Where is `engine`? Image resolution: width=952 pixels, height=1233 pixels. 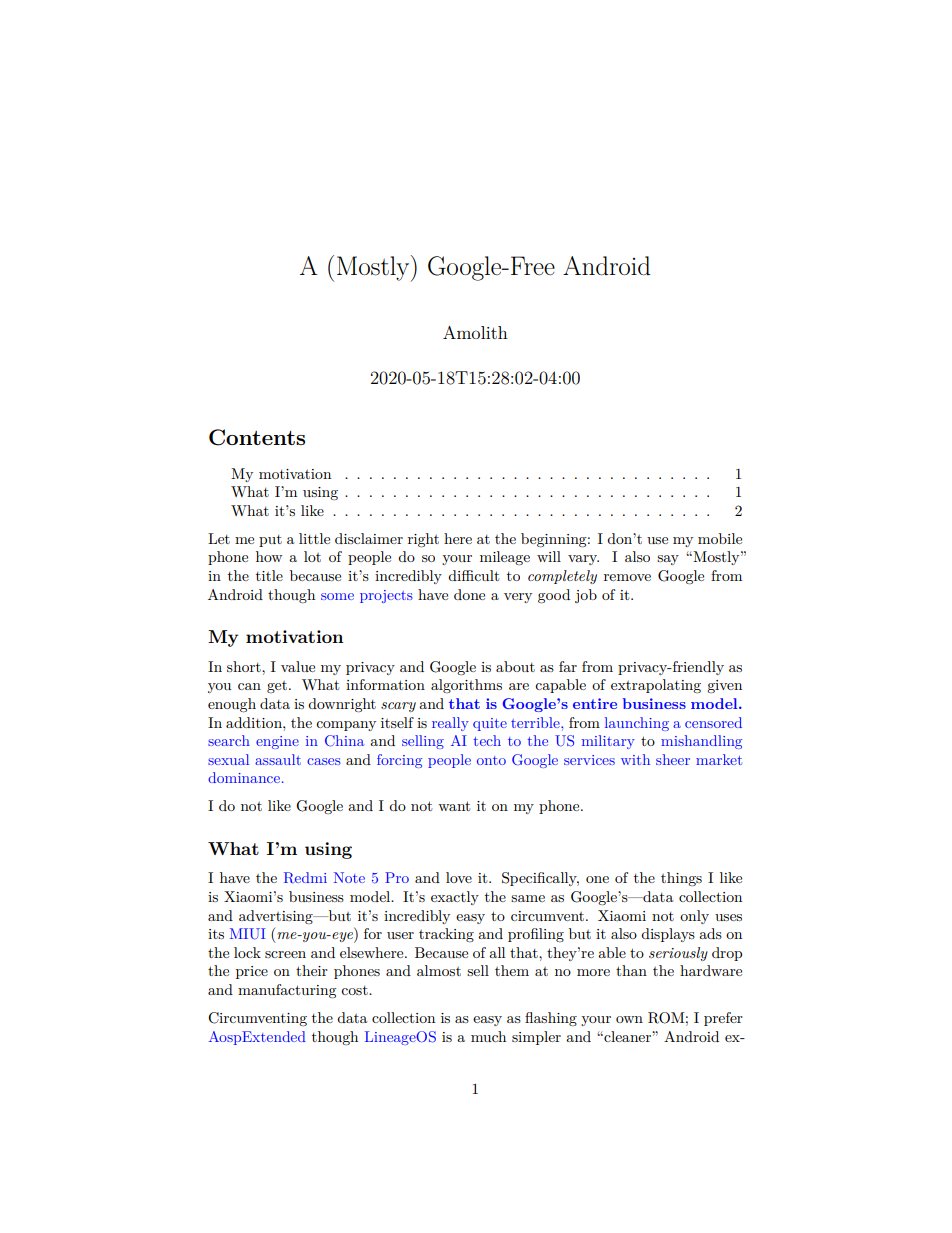 engine is located at coordinates (277, 742).
